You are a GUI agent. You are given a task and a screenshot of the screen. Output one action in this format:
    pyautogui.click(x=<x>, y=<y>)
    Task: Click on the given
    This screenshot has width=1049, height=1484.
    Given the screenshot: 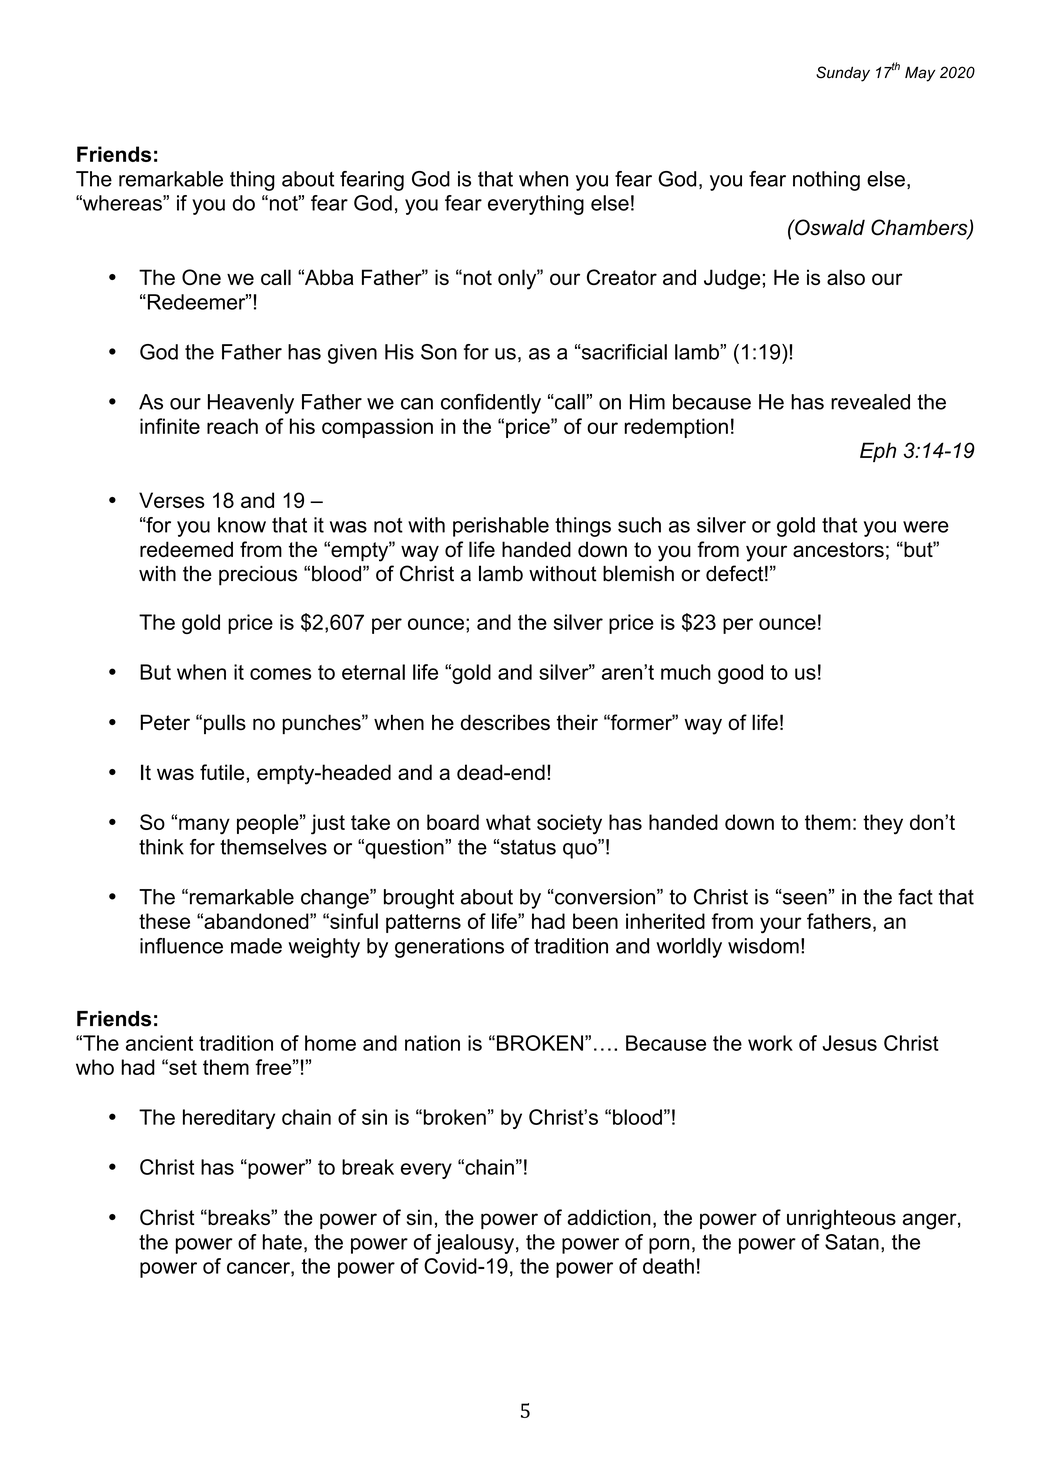 What is the action you would take?
    pyautogui.click(x=352, y=354)
